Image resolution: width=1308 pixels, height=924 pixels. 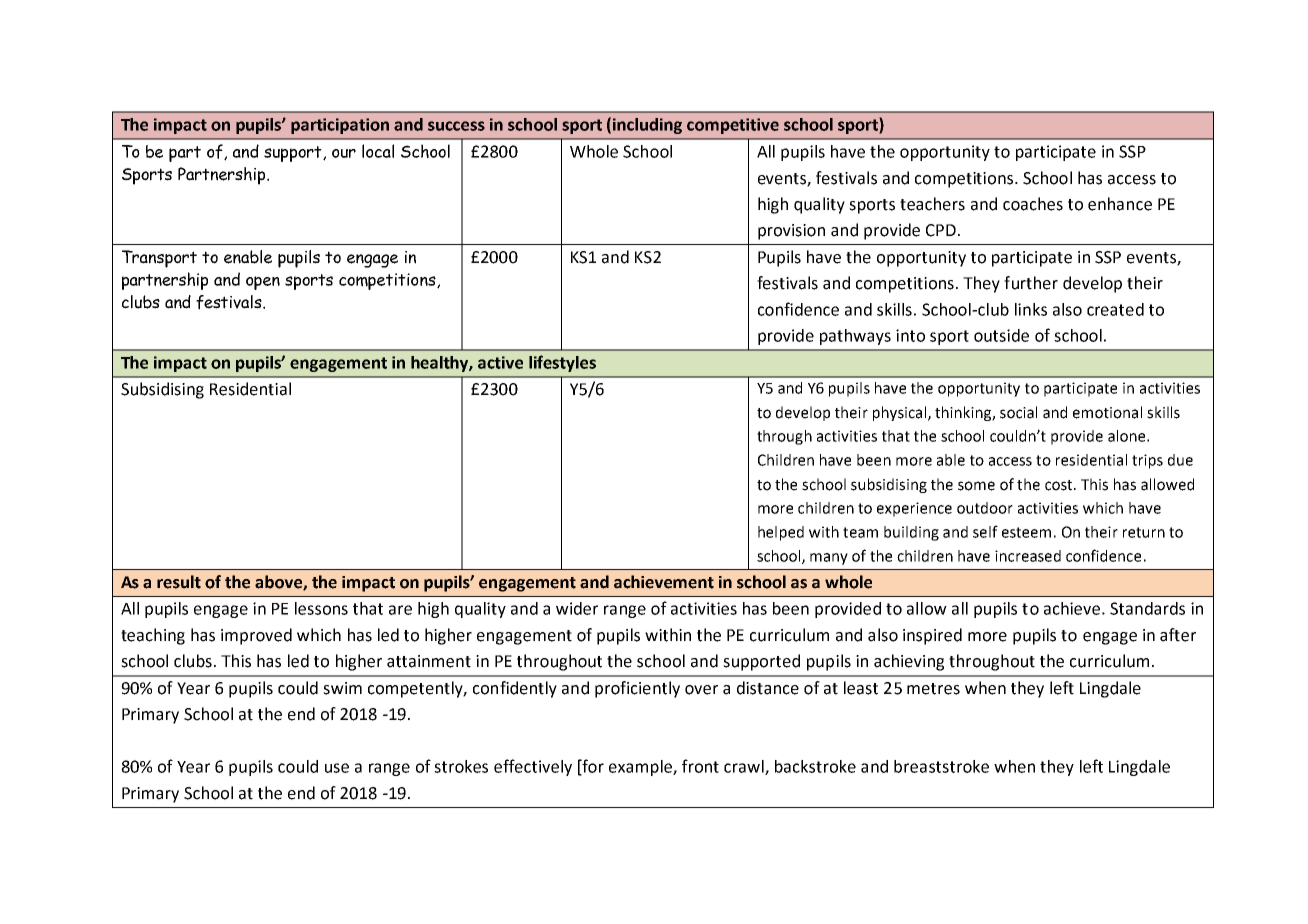 I want to click on trips, so click(x=1147, y=461).
